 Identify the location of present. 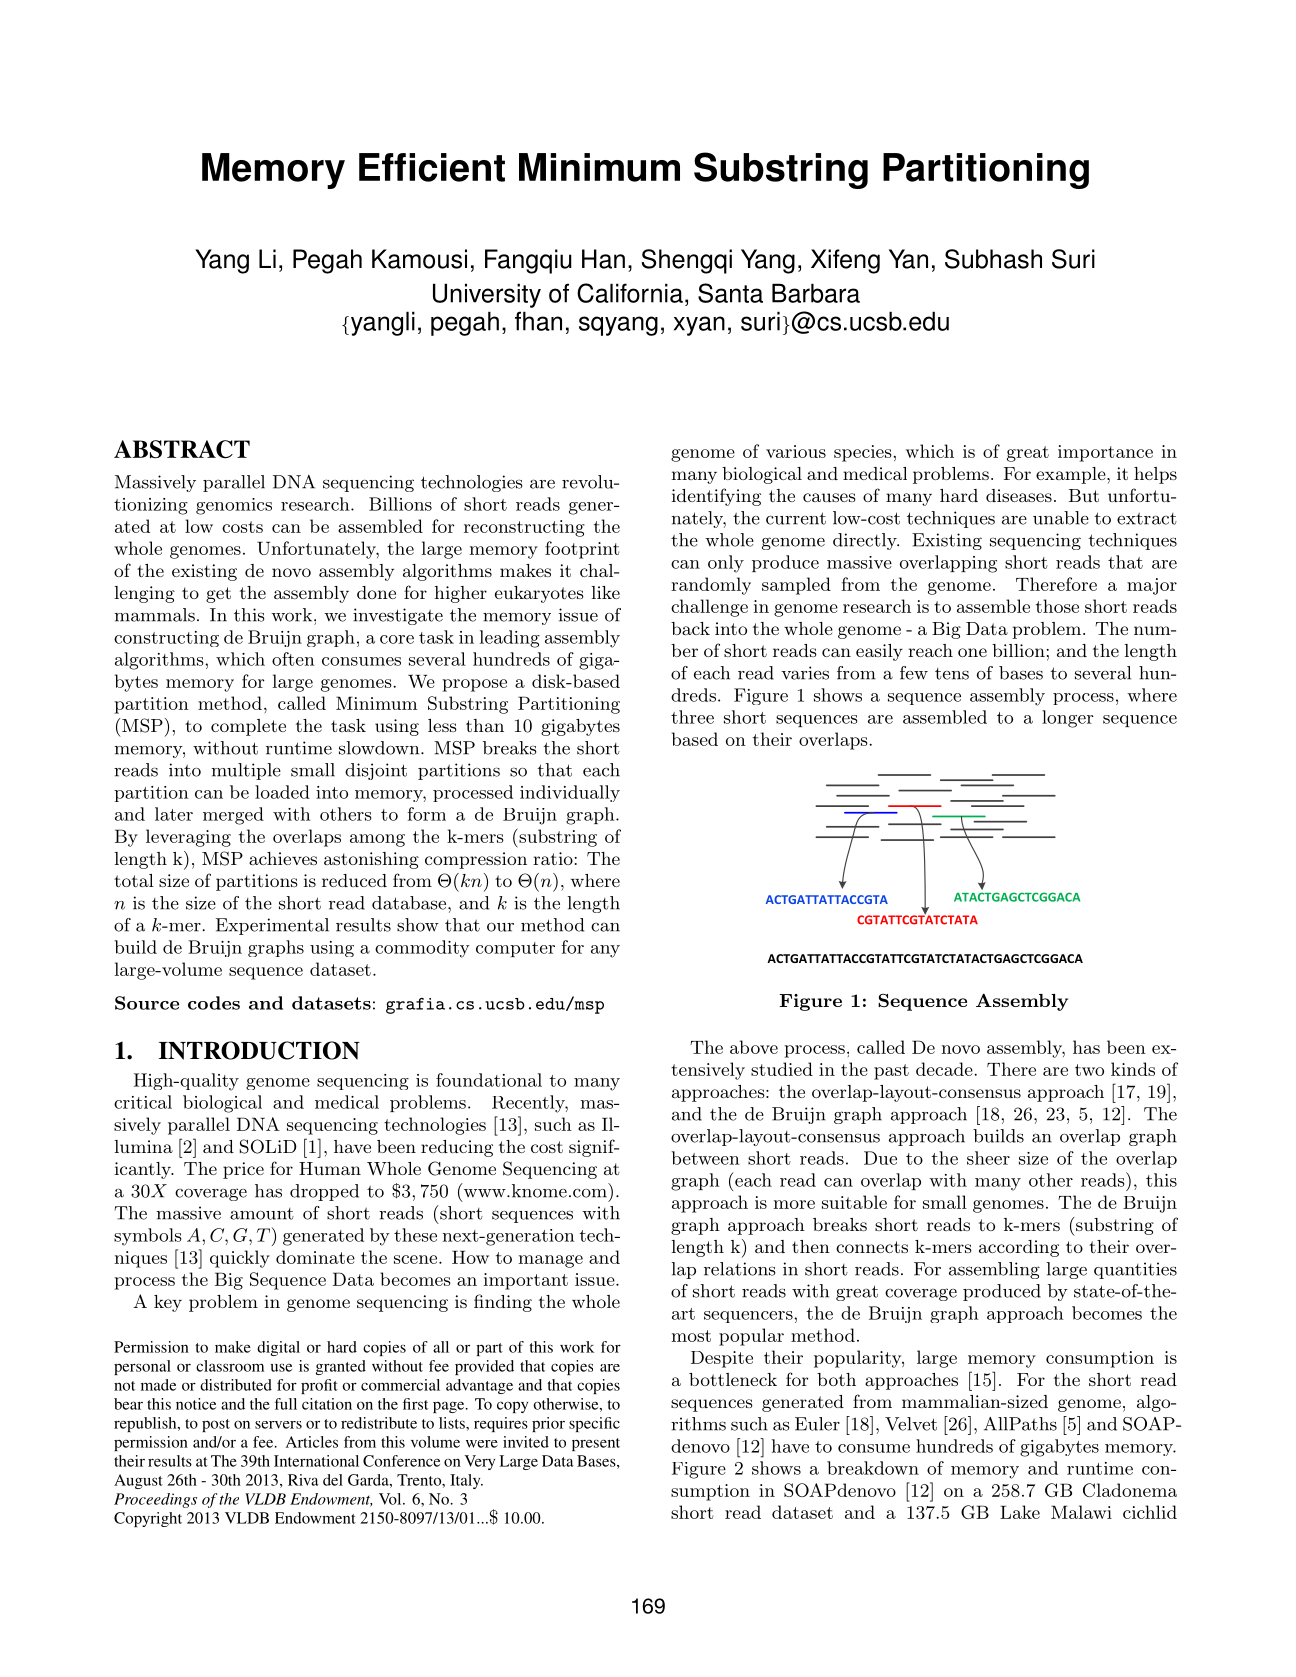
(596, 1444).
